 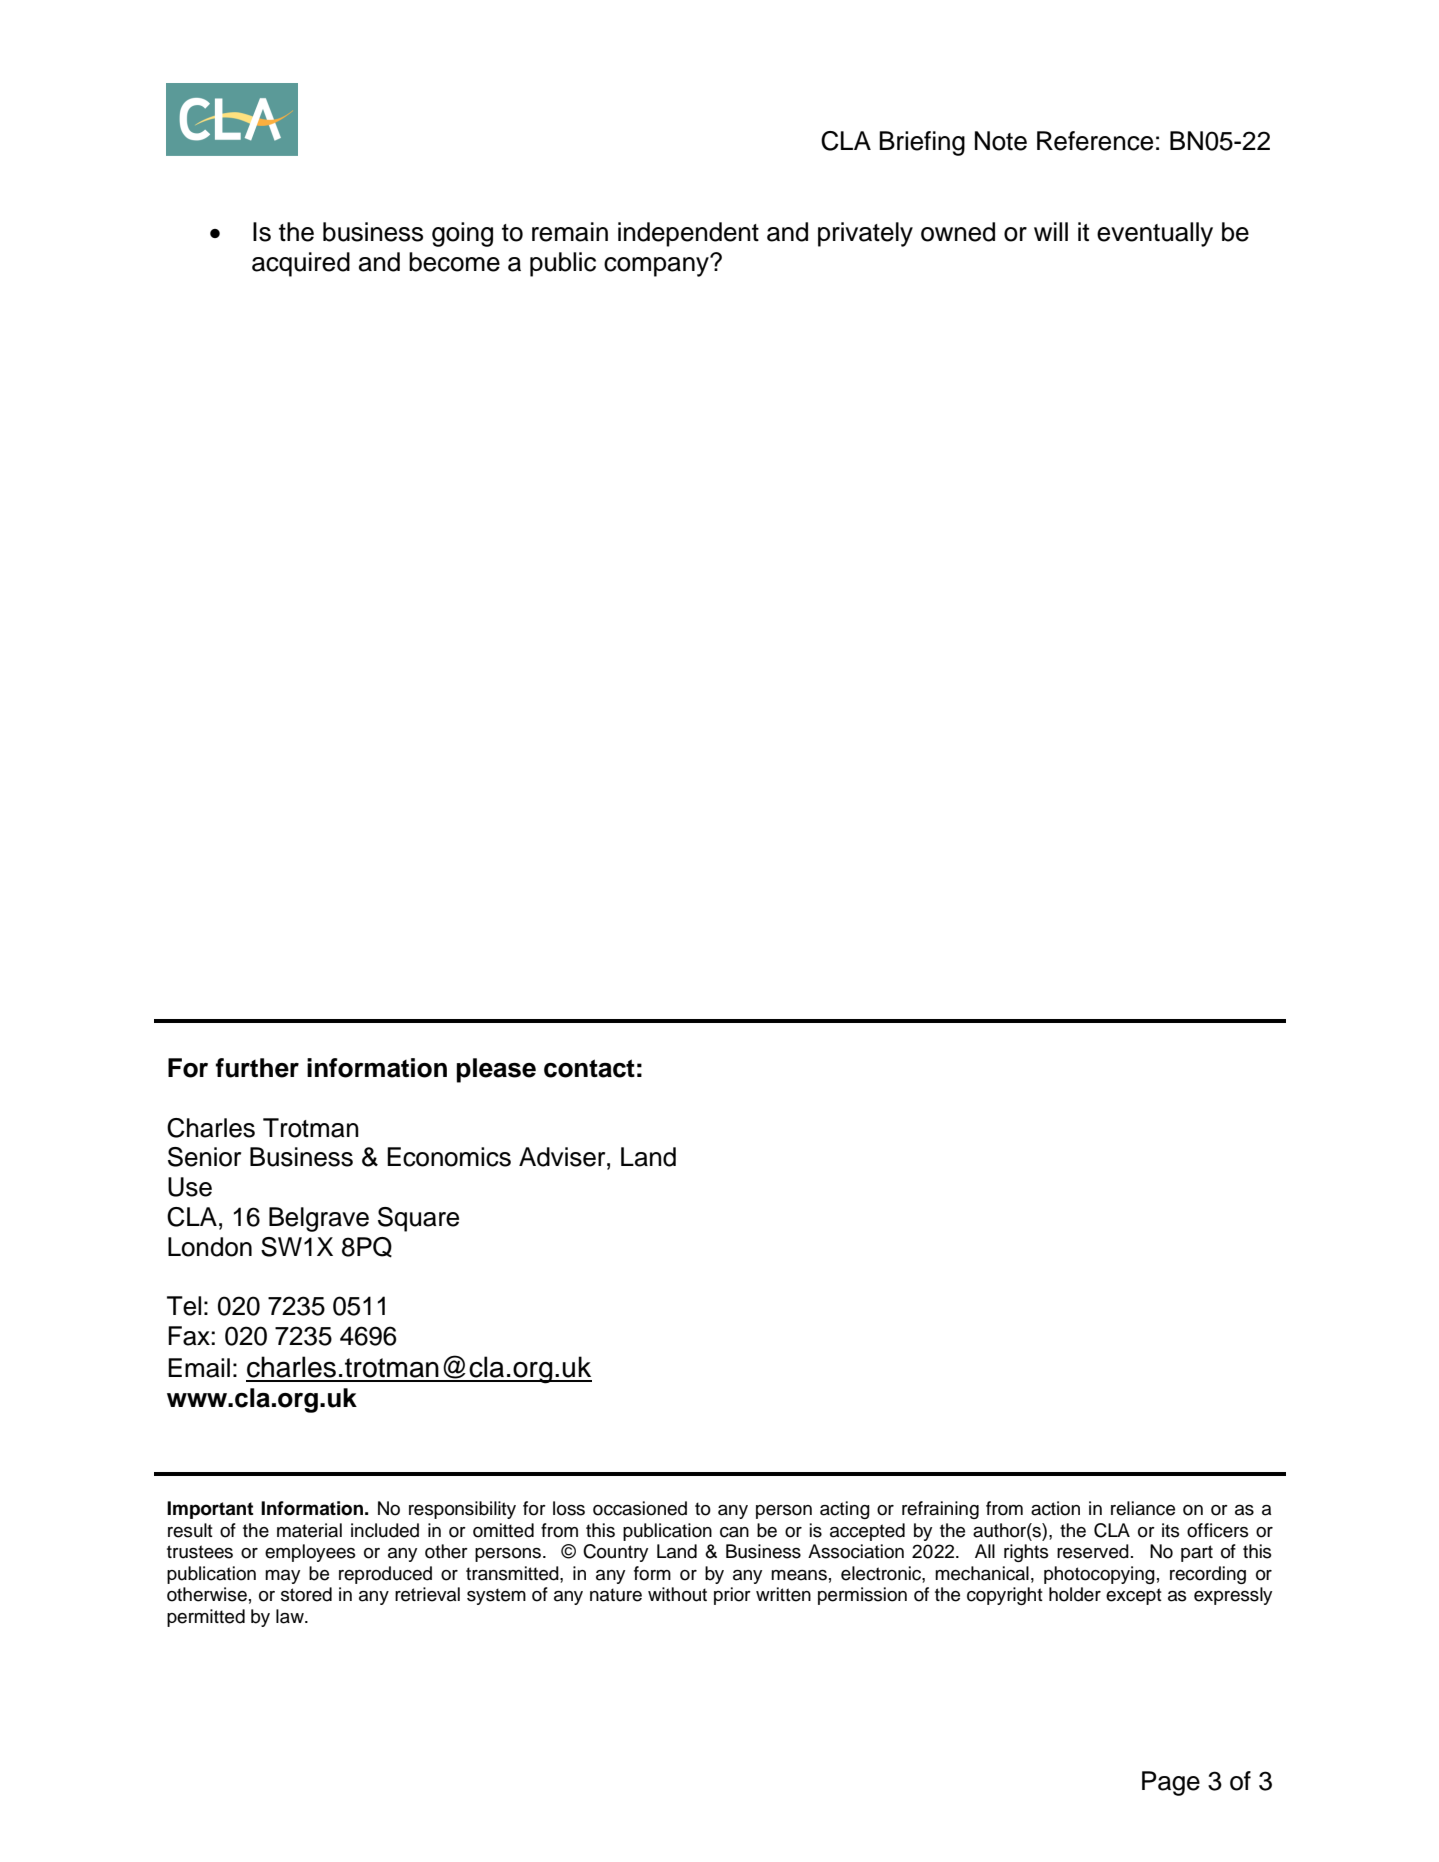 I want to click on eventually, so click(x=1155, y=234).
